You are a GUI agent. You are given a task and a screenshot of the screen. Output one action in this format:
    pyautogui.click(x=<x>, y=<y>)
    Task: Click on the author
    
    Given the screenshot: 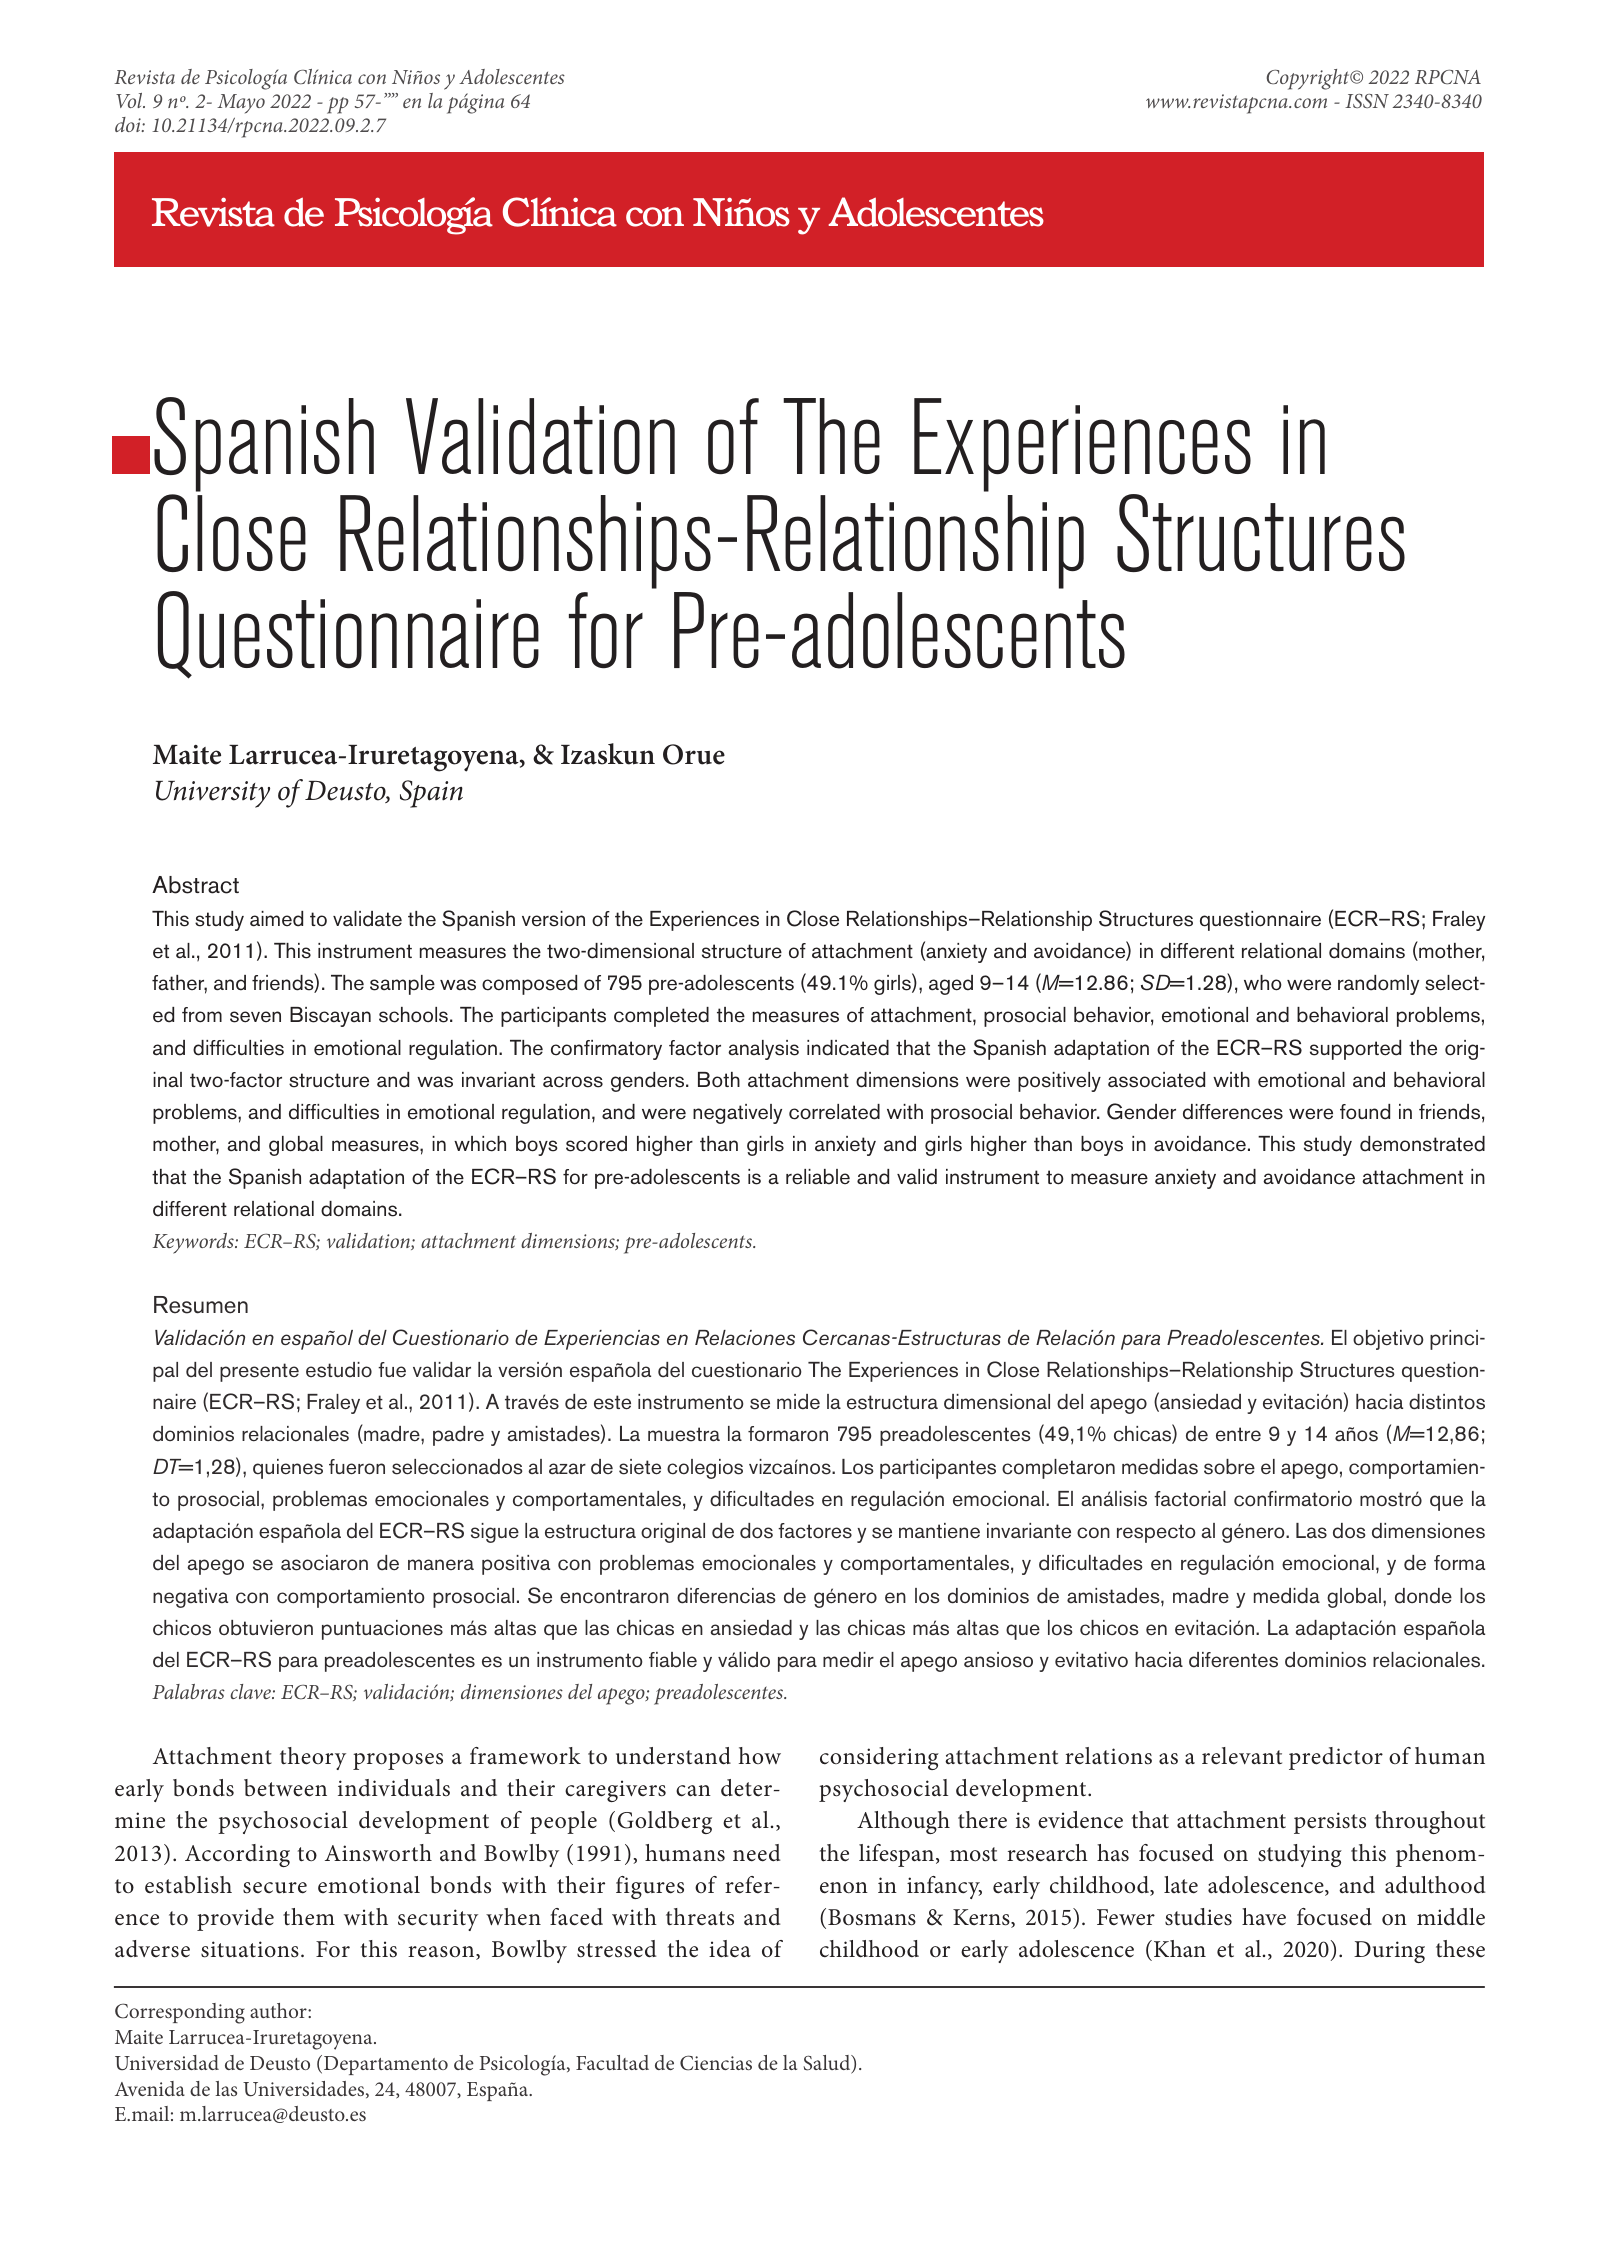 What is the action you would take?
    pyautogui.click(x=279, y=2010)
